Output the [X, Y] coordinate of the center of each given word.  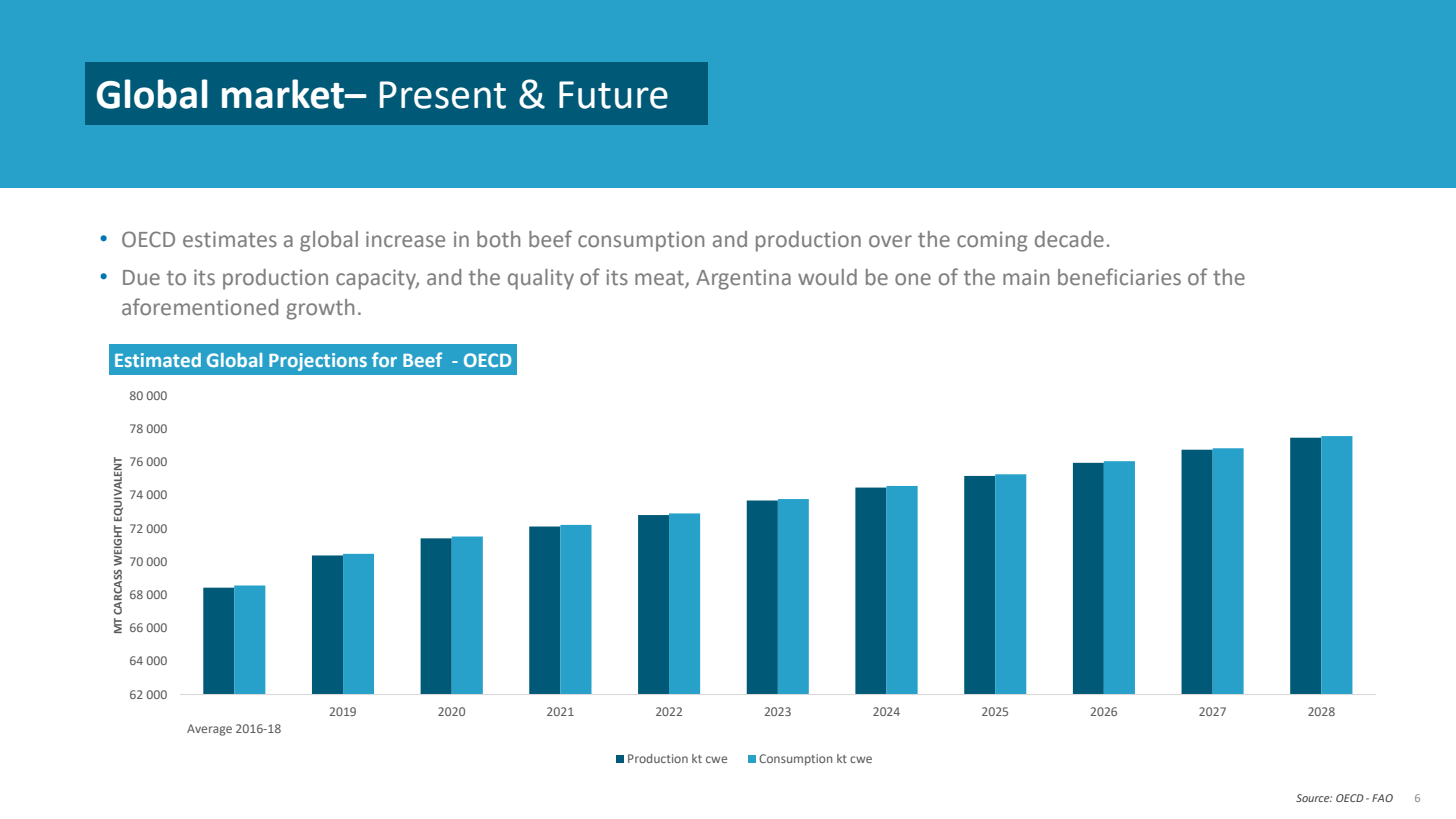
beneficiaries [1119, 277]
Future [613, 95]
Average [209, 730]
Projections [318, 362]
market [284, 94]
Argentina [743, 279]
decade [1069, 239]
